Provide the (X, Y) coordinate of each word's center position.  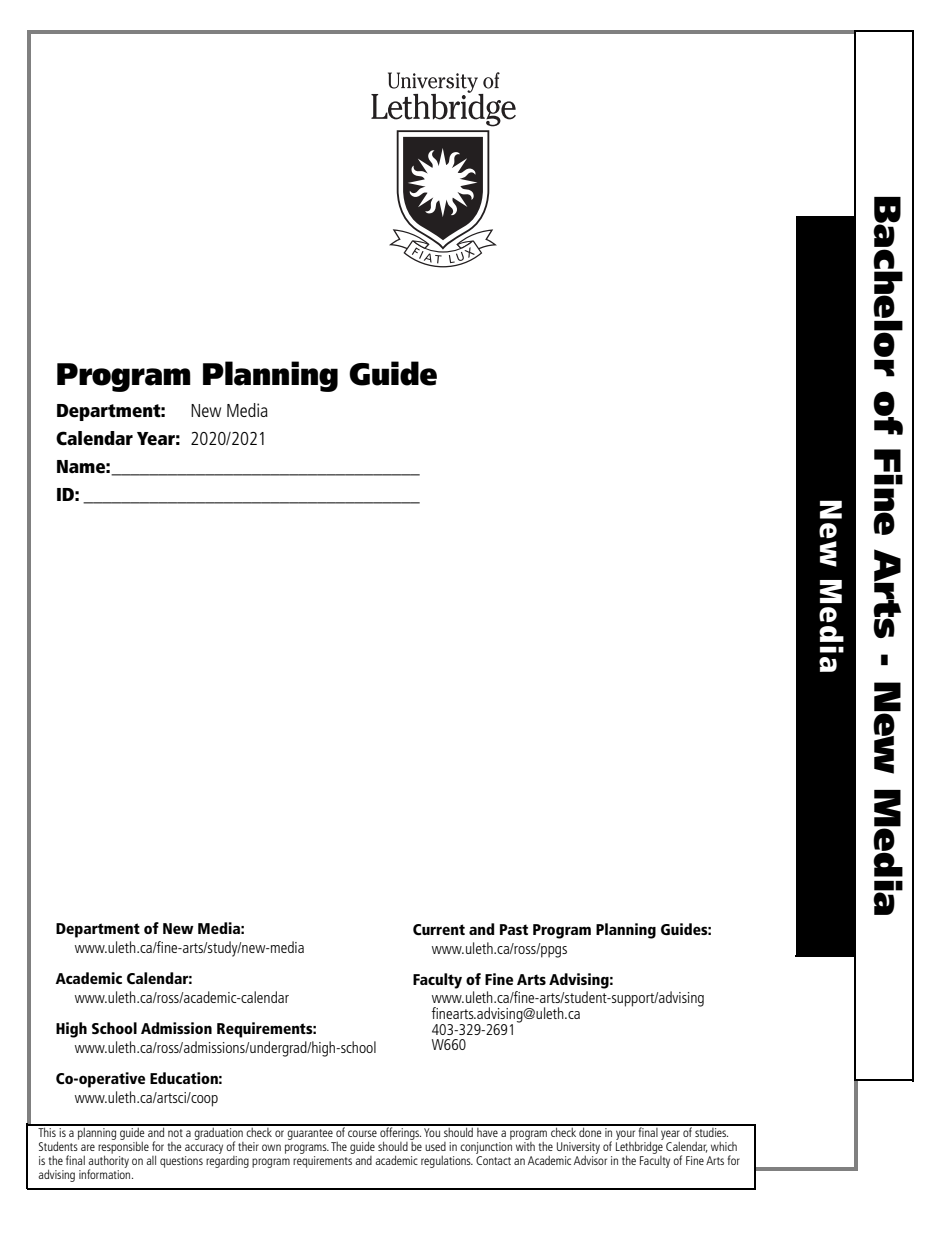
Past (514, 929)
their (248, 1146)
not (175, 1133)
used (435, 1146)
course (362, 1133)
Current (439, 929)
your (626, 1136)
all (151, 1160)
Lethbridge (639, 1149)
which (724, 1146)
